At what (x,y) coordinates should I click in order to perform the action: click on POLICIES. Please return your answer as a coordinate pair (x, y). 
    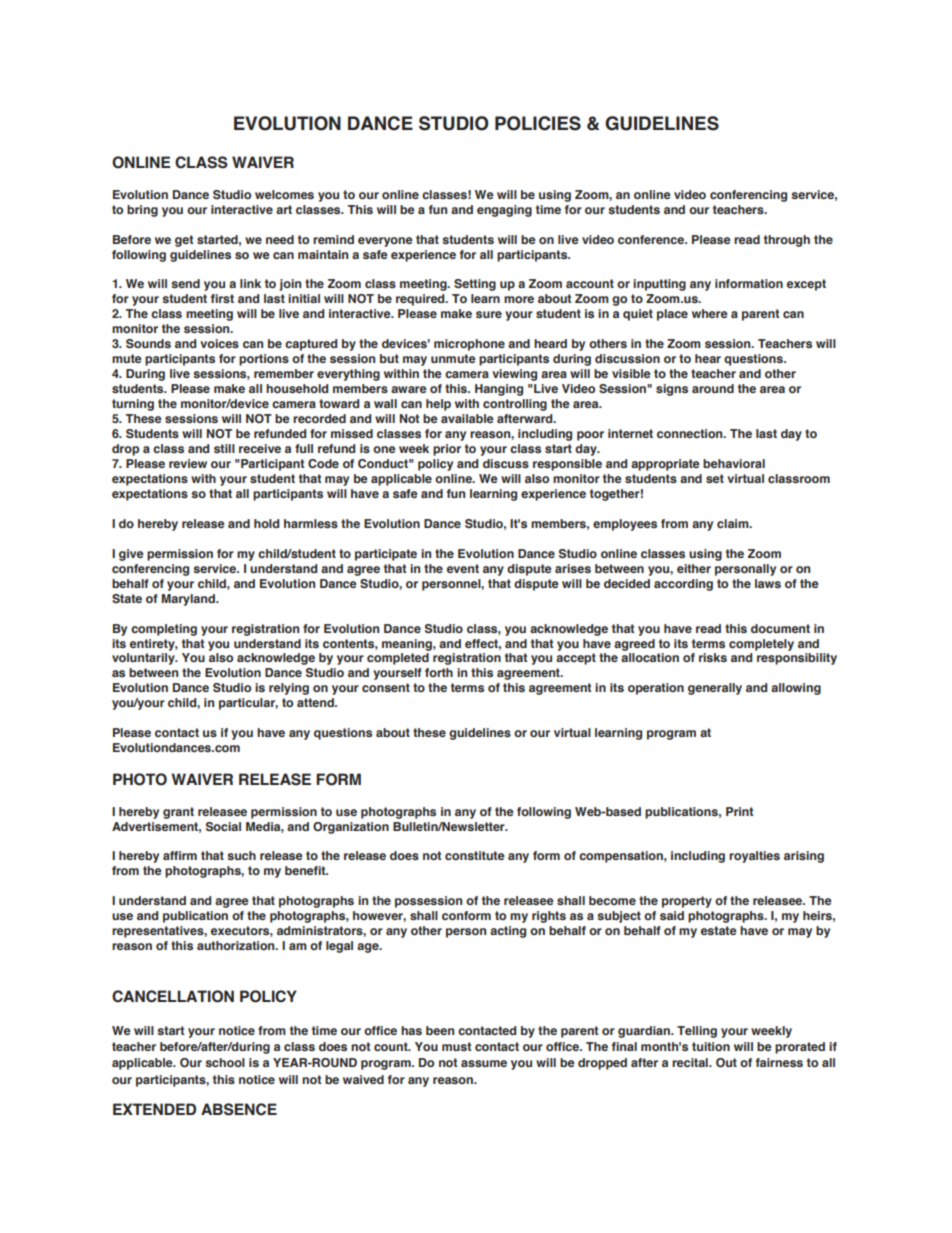
    Looking at the image, I should click on (538, 123).
